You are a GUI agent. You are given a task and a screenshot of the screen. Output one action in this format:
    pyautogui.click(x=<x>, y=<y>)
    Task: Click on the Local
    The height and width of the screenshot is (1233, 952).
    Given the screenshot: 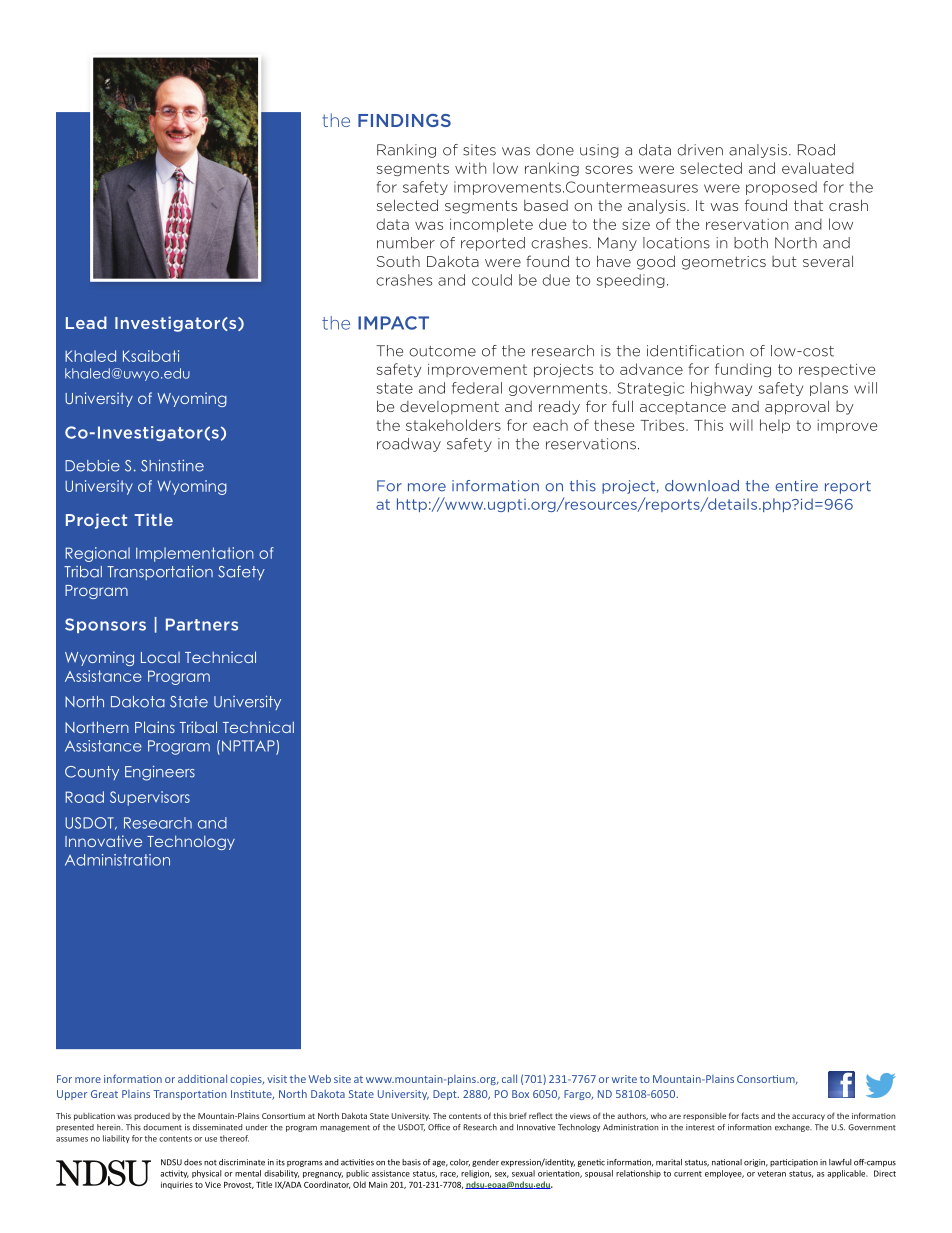 What is the action you would take?
    pyautogui.click(x=160, y=657)
